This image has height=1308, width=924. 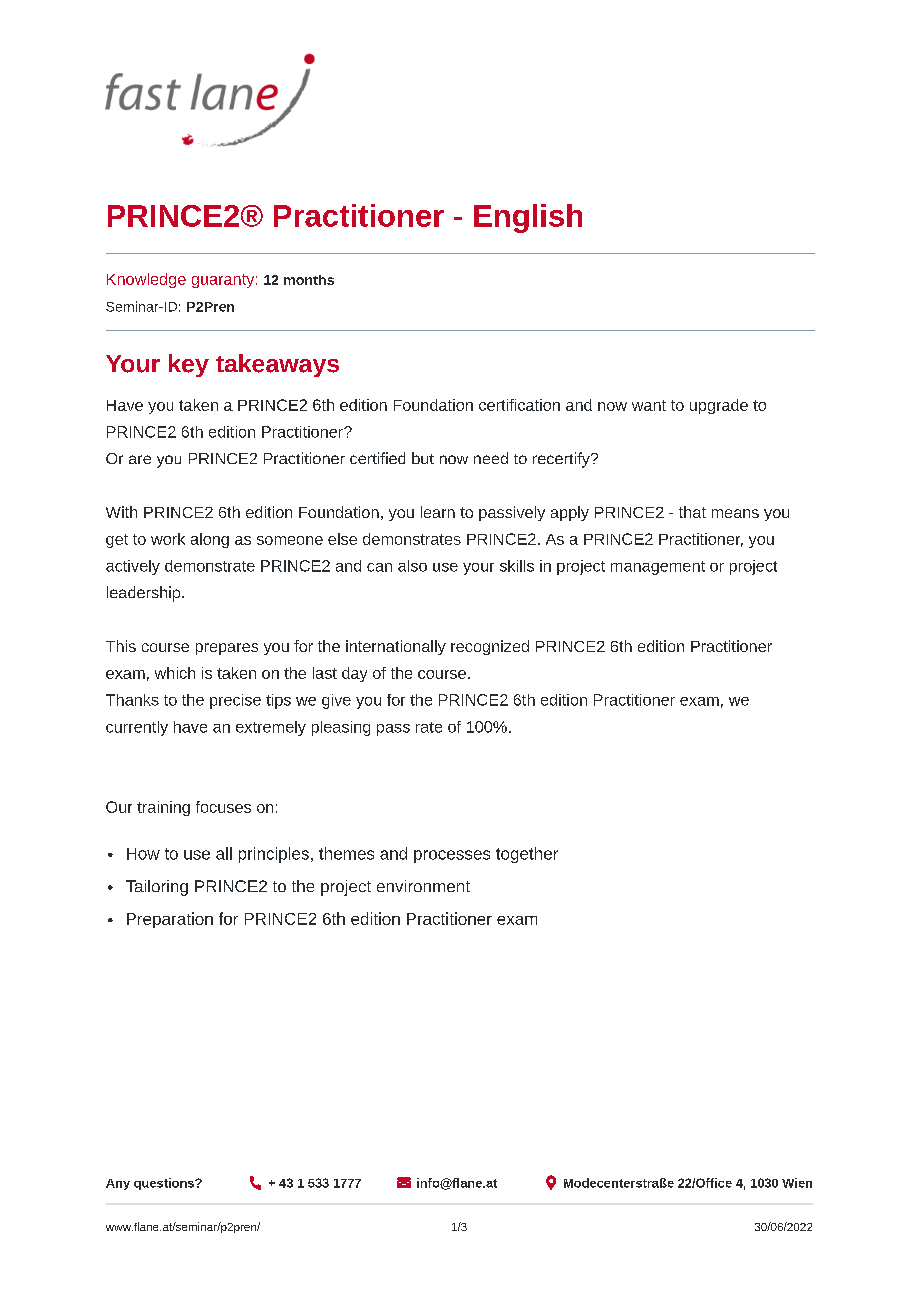 I want to click on means, so click(x=735, y=513).
